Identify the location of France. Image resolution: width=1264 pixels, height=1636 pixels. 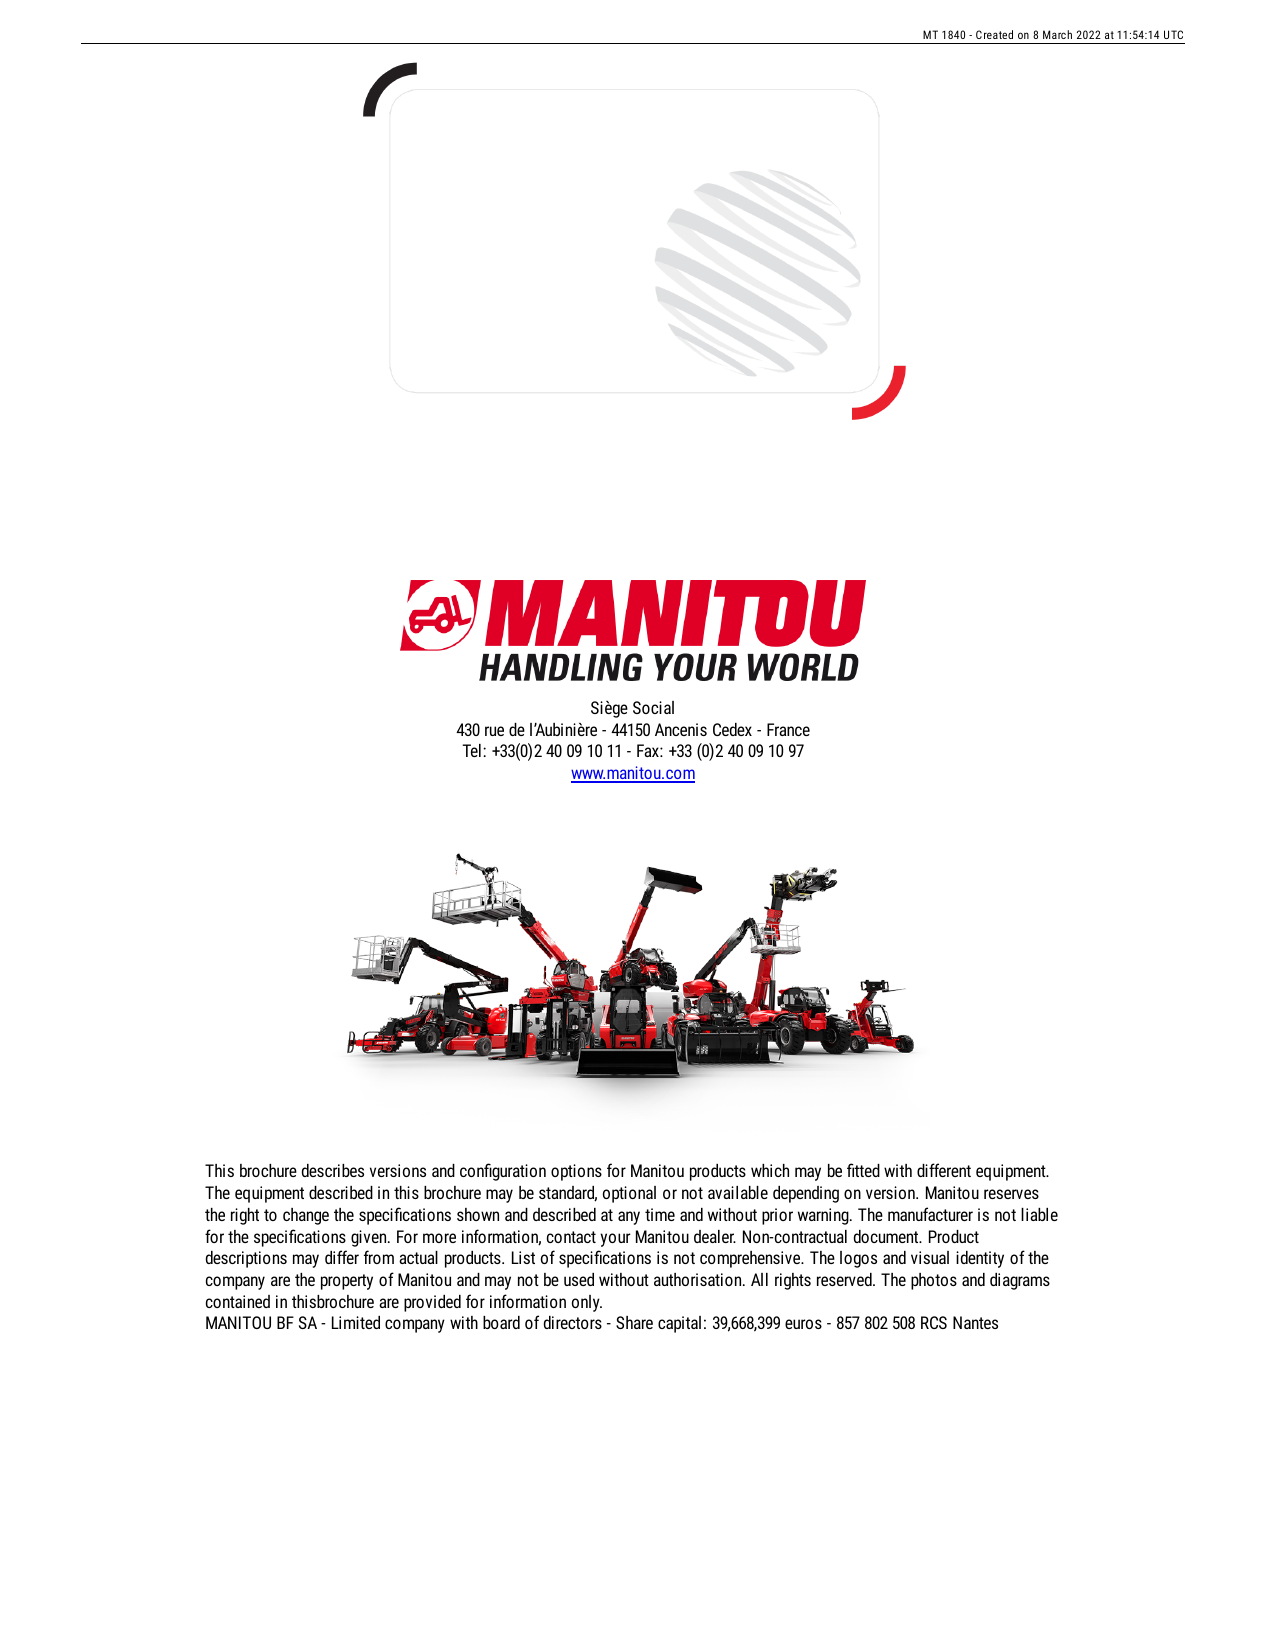
(788, 729).
